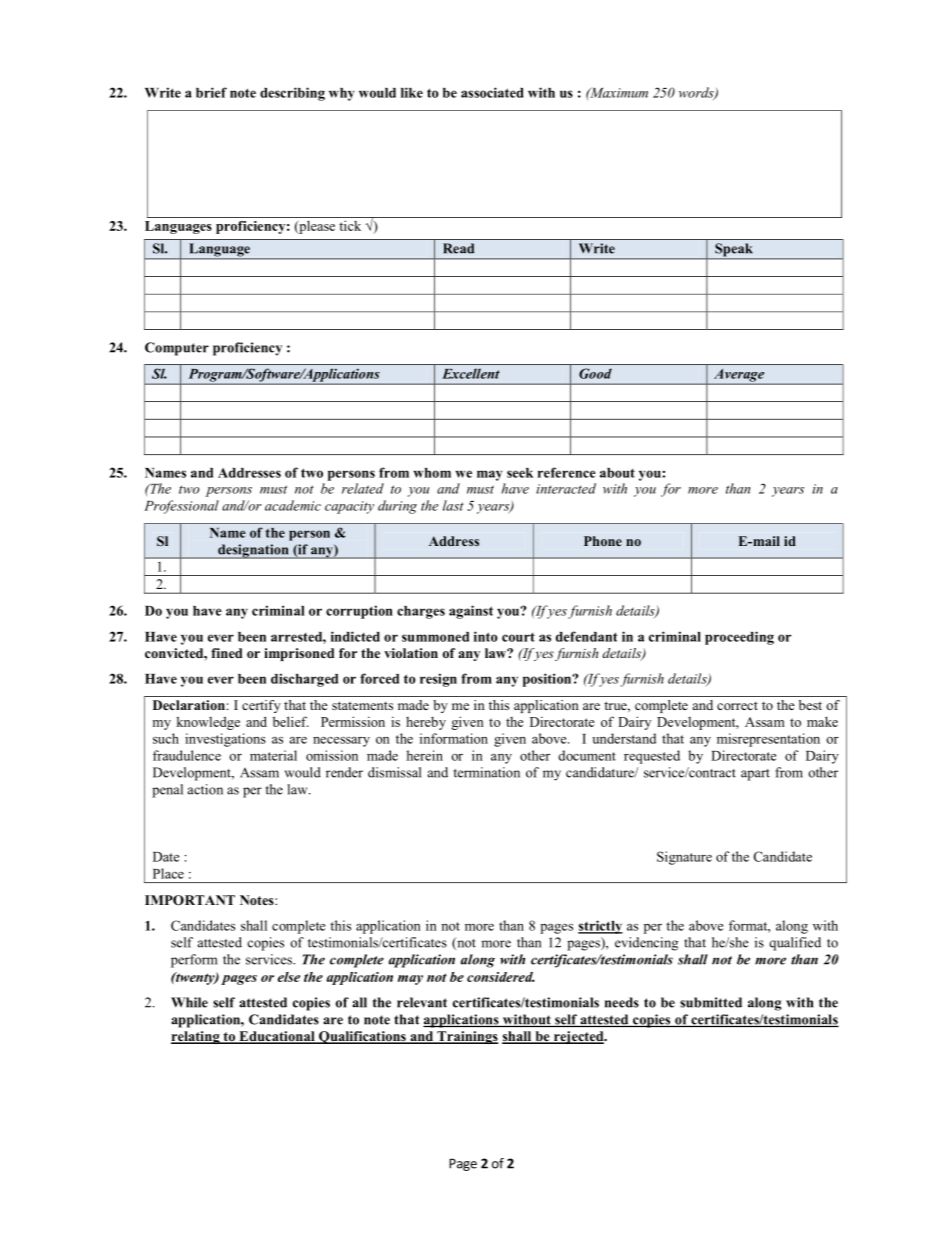 Image resolution: width=952 pixels, height=1233 pixels. What do you see at coordinates (501, 977) in the screenshot?
I see `considered` at bounding box center [501, 977].
